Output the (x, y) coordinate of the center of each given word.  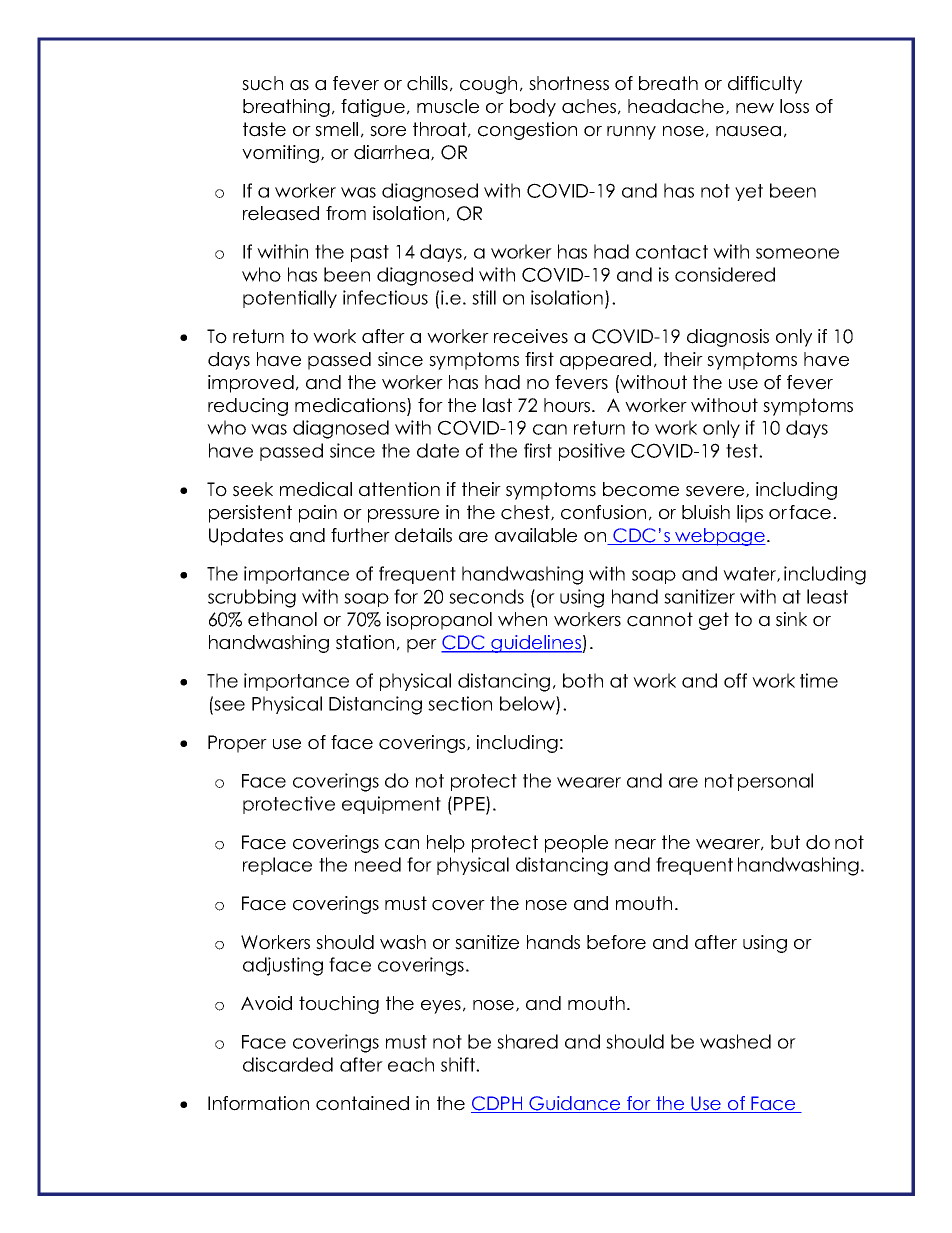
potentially (290, 299)
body (533, 108)
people (576, 844)
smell (336, 129)
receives (531, 336)
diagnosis (728, 338)
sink (791, 619)
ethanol (282, 619)
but (785, 842)
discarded (288, 1064)
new (755, 108)
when (522, 619)
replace (277, 866)
